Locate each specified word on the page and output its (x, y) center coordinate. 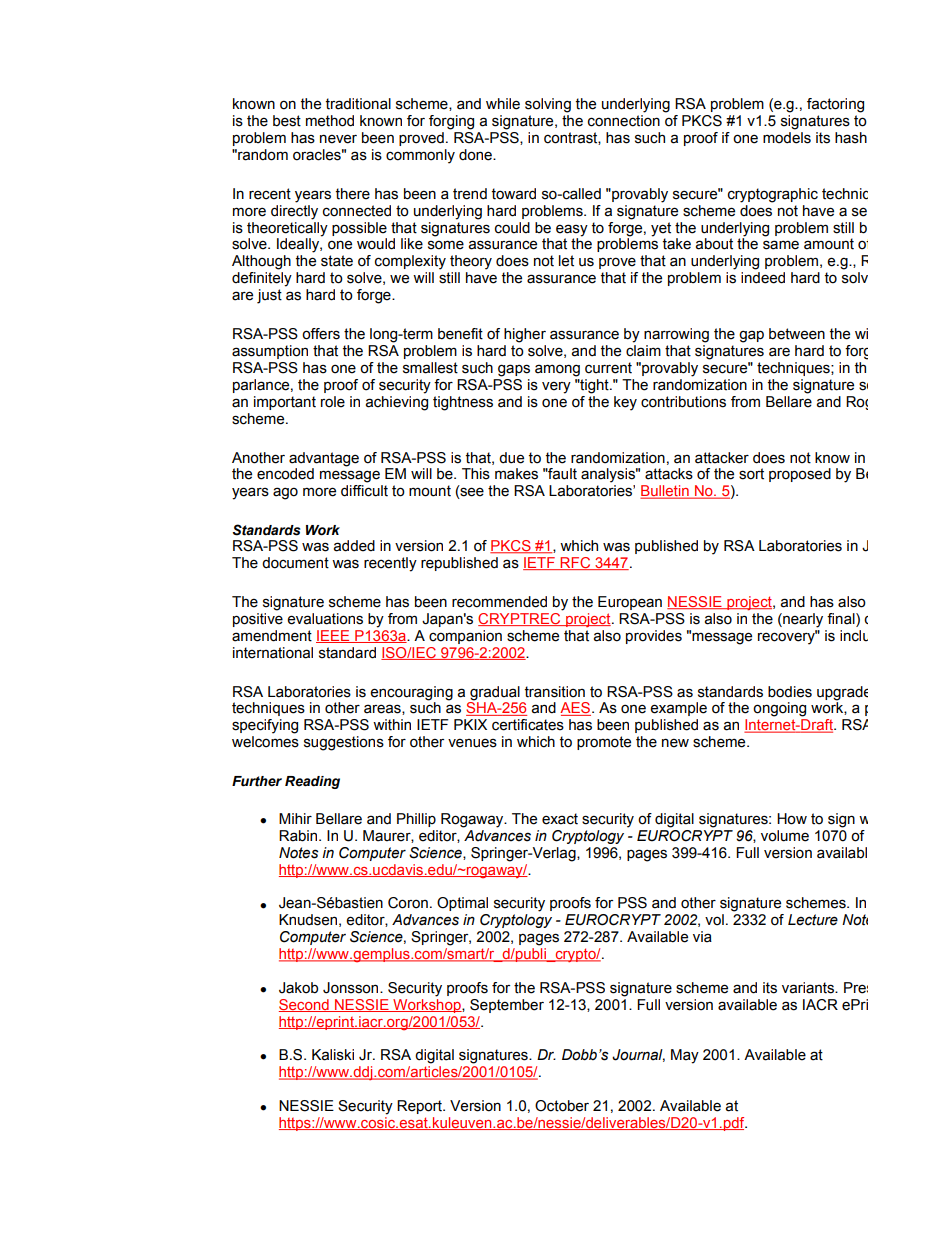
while (503, 104)
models (787, 138)
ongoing (779, 709)
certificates (528, 725)
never (338, 139)
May (685, 1056)
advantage (324, 459)
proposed (800, 475)
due (511, 458)
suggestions (344, 743)
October (562, 1106)
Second (305, 1005)
